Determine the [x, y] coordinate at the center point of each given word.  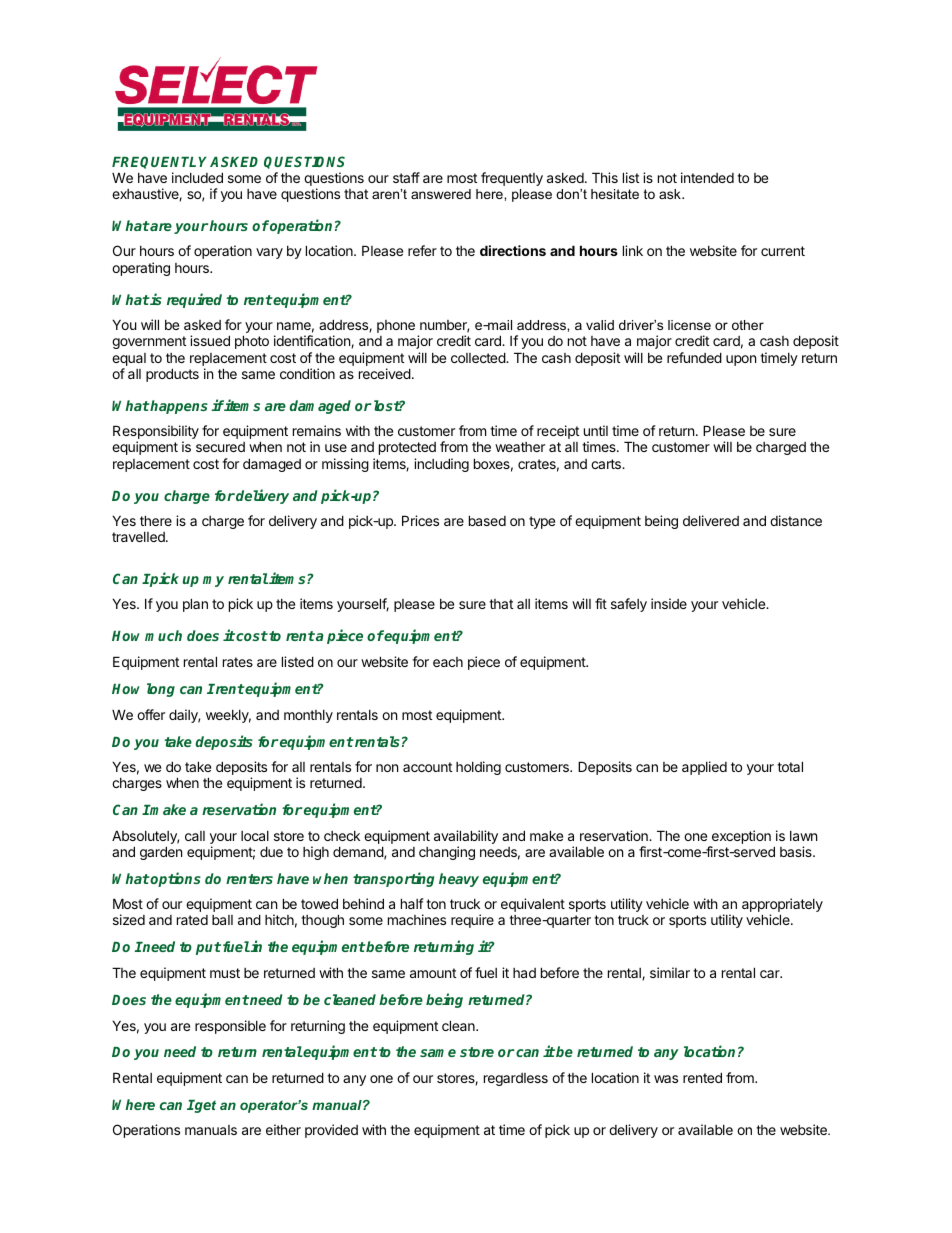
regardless [516, 1079]
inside [669, 603]
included [197, 177]
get [204, 1106]
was [666, 1079]
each [448, 662]
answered [441, 194]
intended [707, 177]
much [163, 635]
